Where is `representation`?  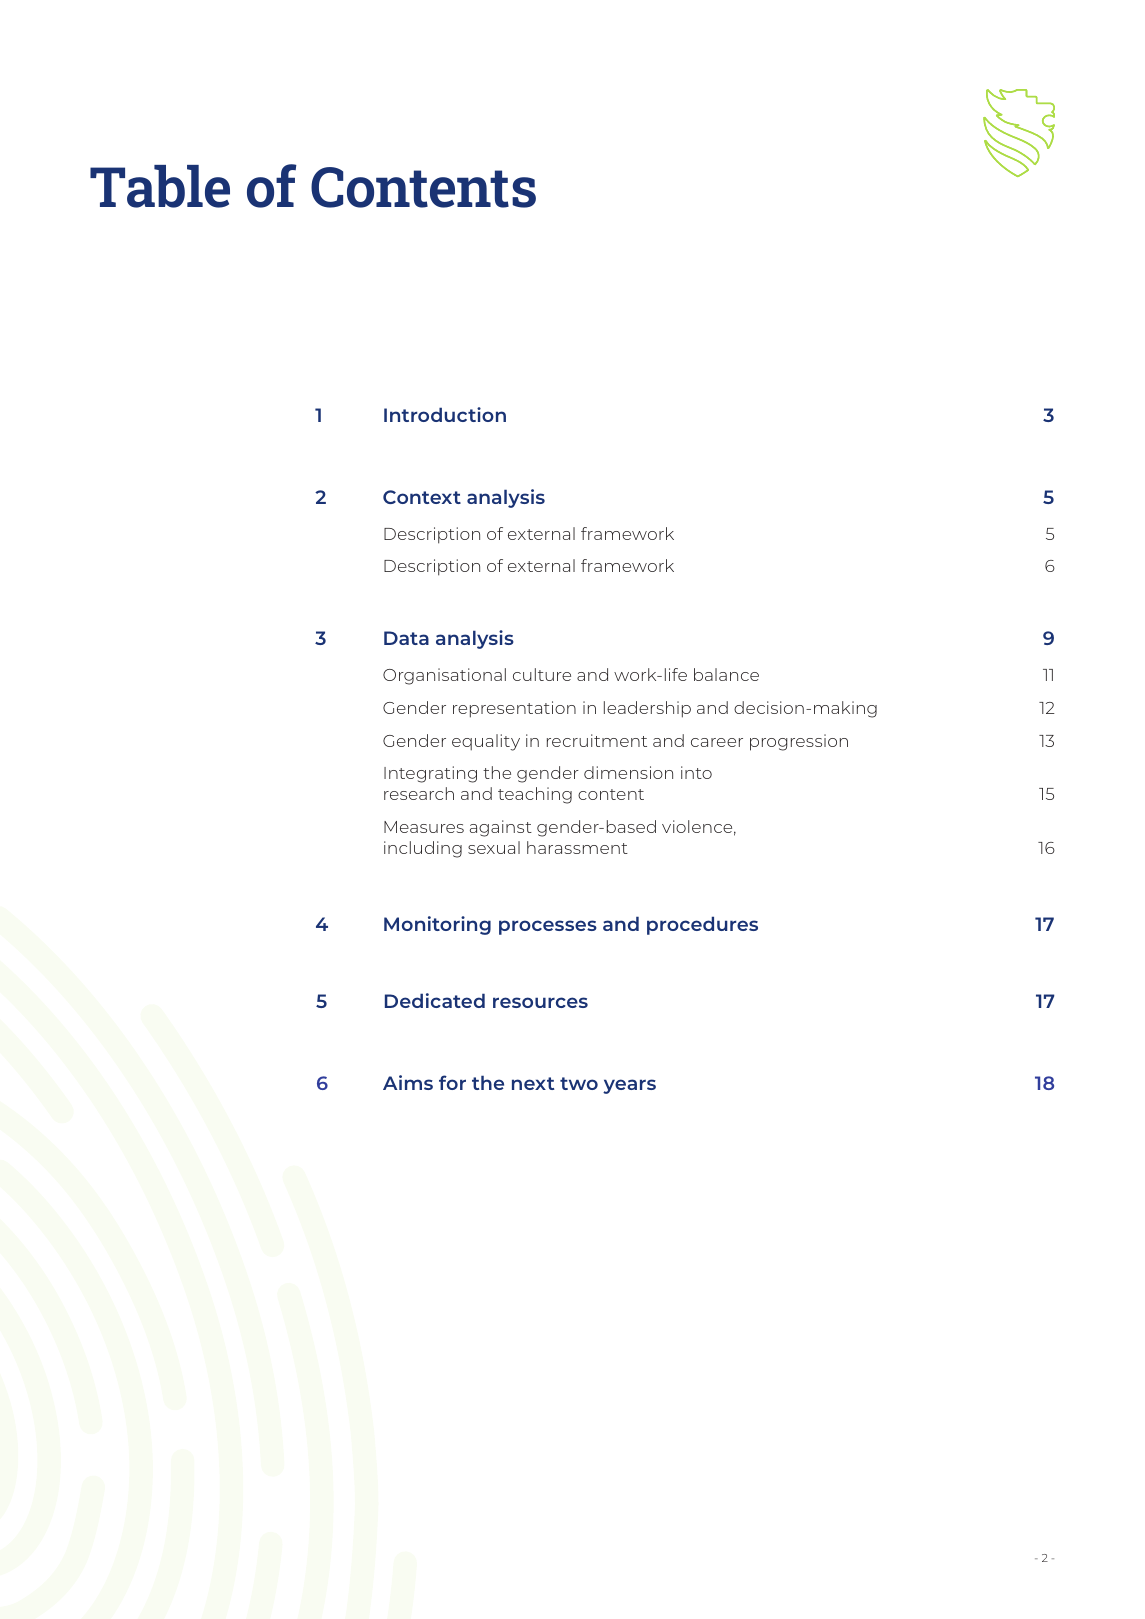
representation is located at coordinates (514, 709).
